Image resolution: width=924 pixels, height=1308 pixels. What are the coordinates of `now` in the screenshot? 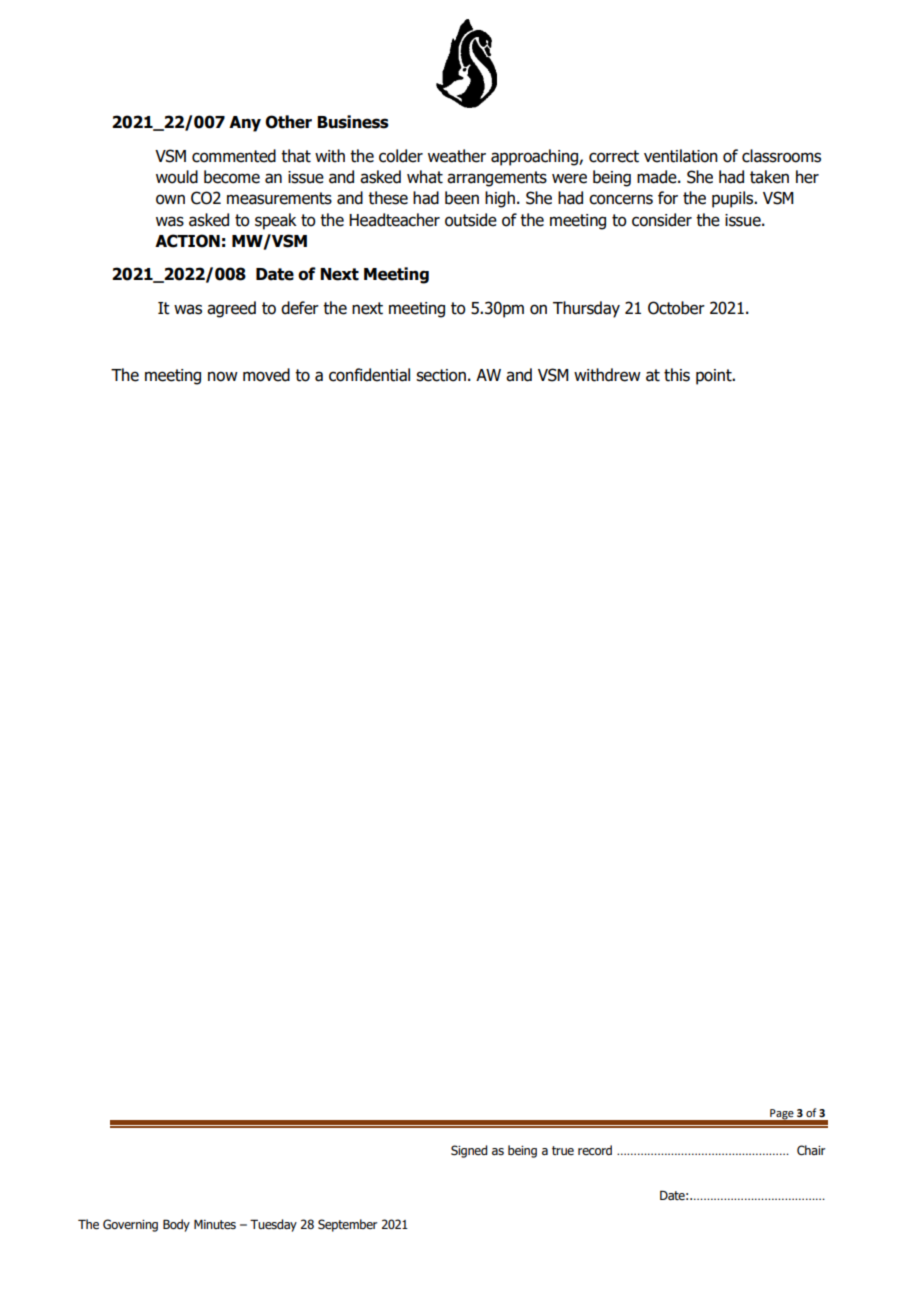 It's located at (223, 376).
